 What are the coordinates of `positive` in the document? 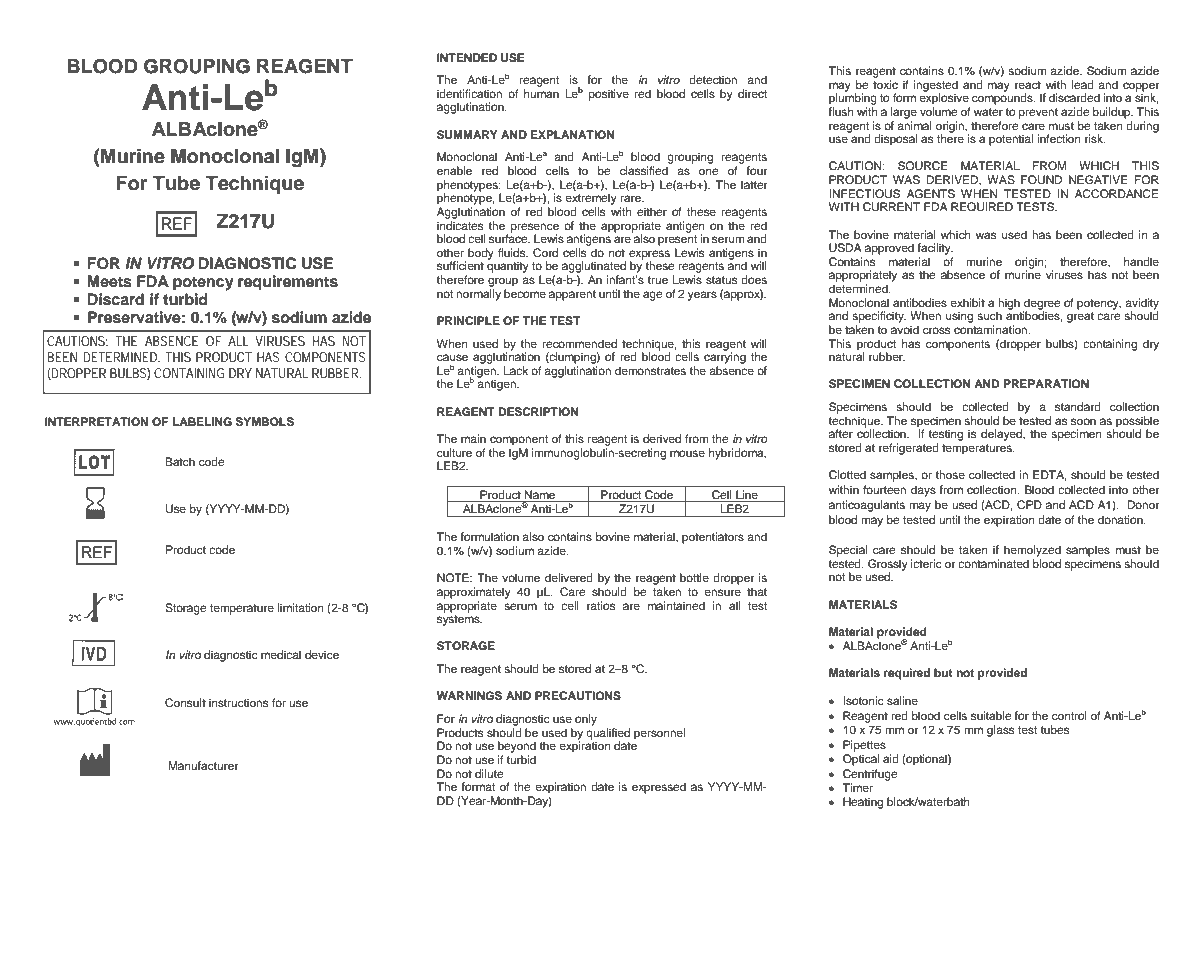 It's located at (609, 95).
